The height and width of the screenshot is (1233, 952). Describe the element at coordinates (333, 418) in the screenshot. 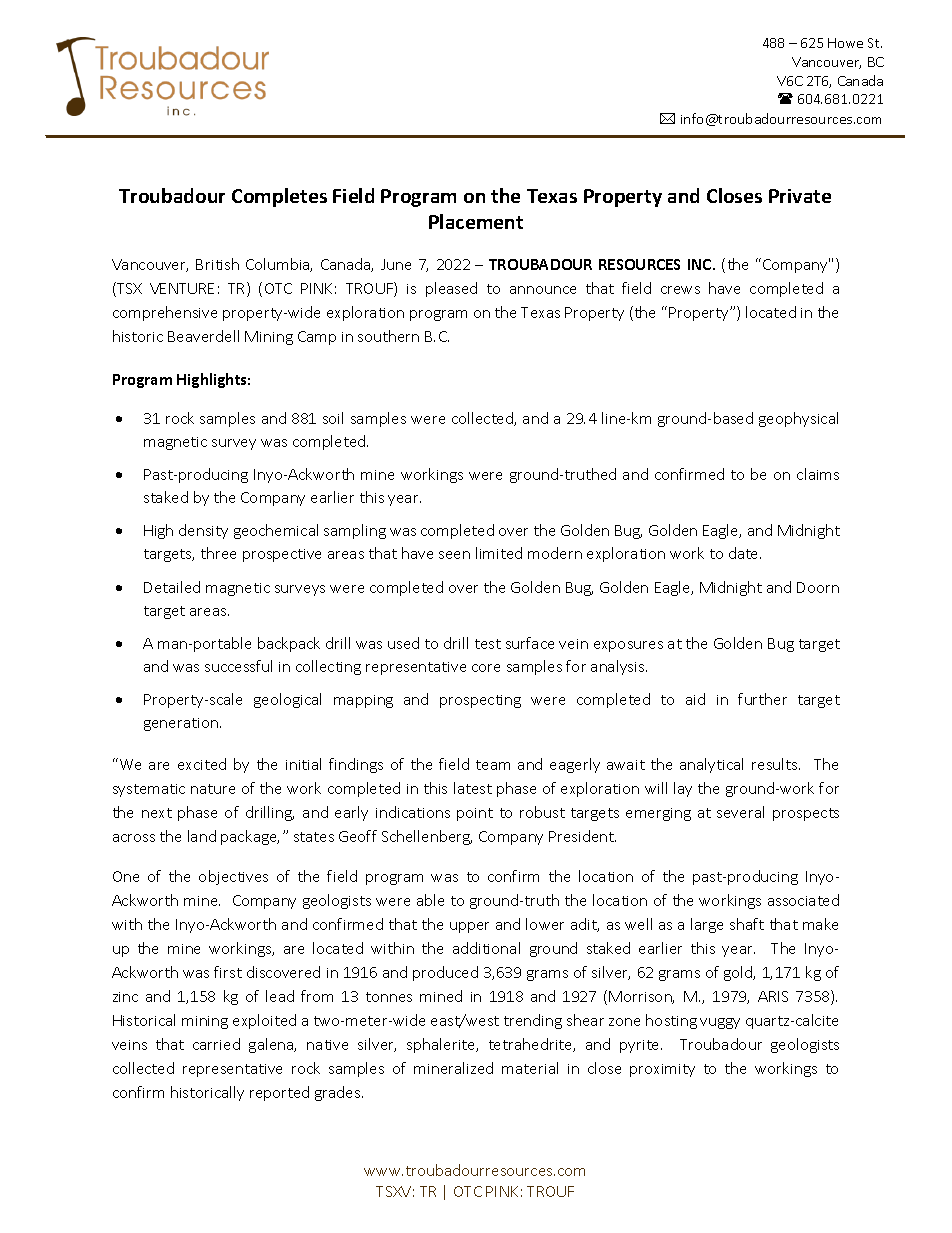

I see `soil` at that location.
